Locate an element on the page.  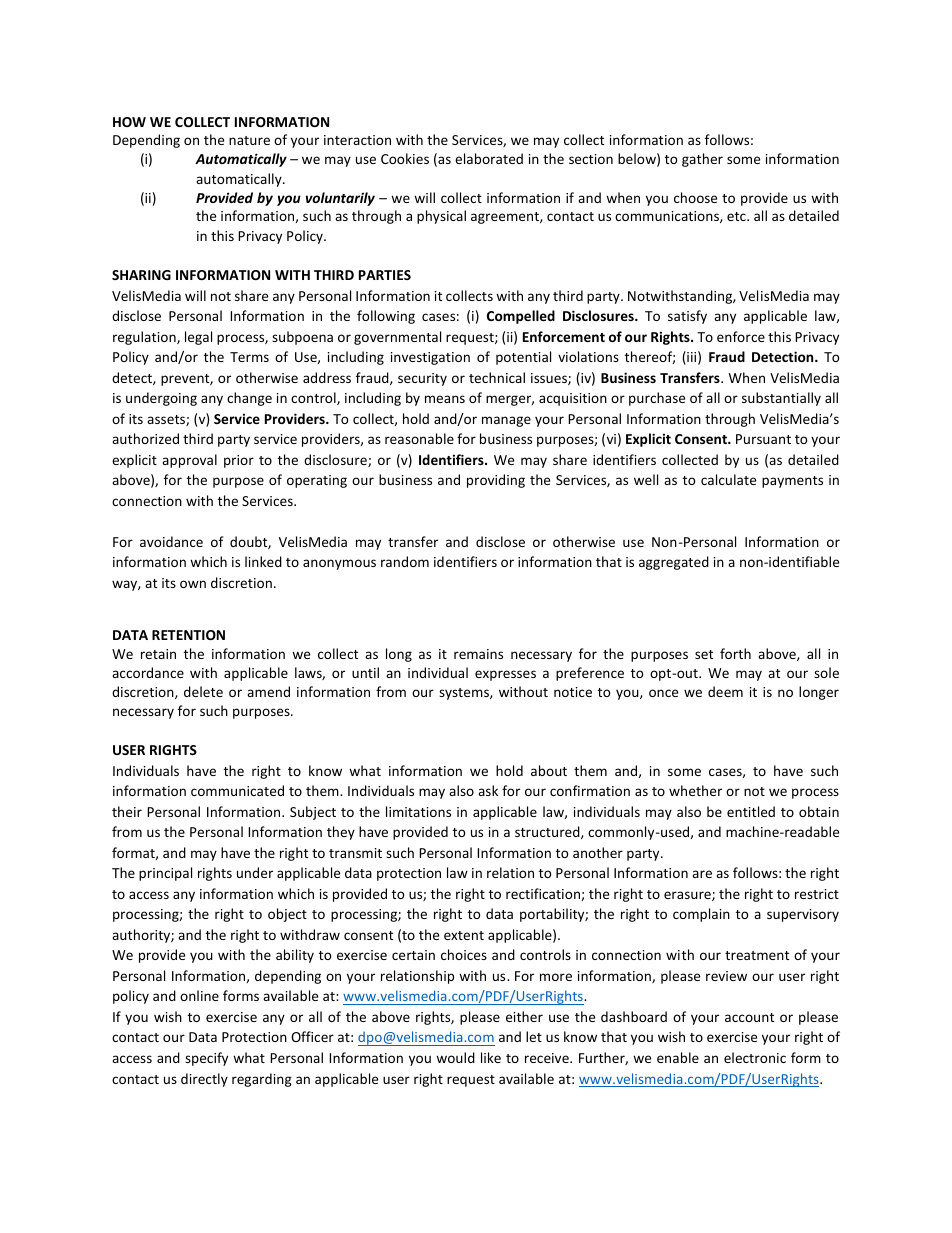
like is located at coordinates (491, 1057).
